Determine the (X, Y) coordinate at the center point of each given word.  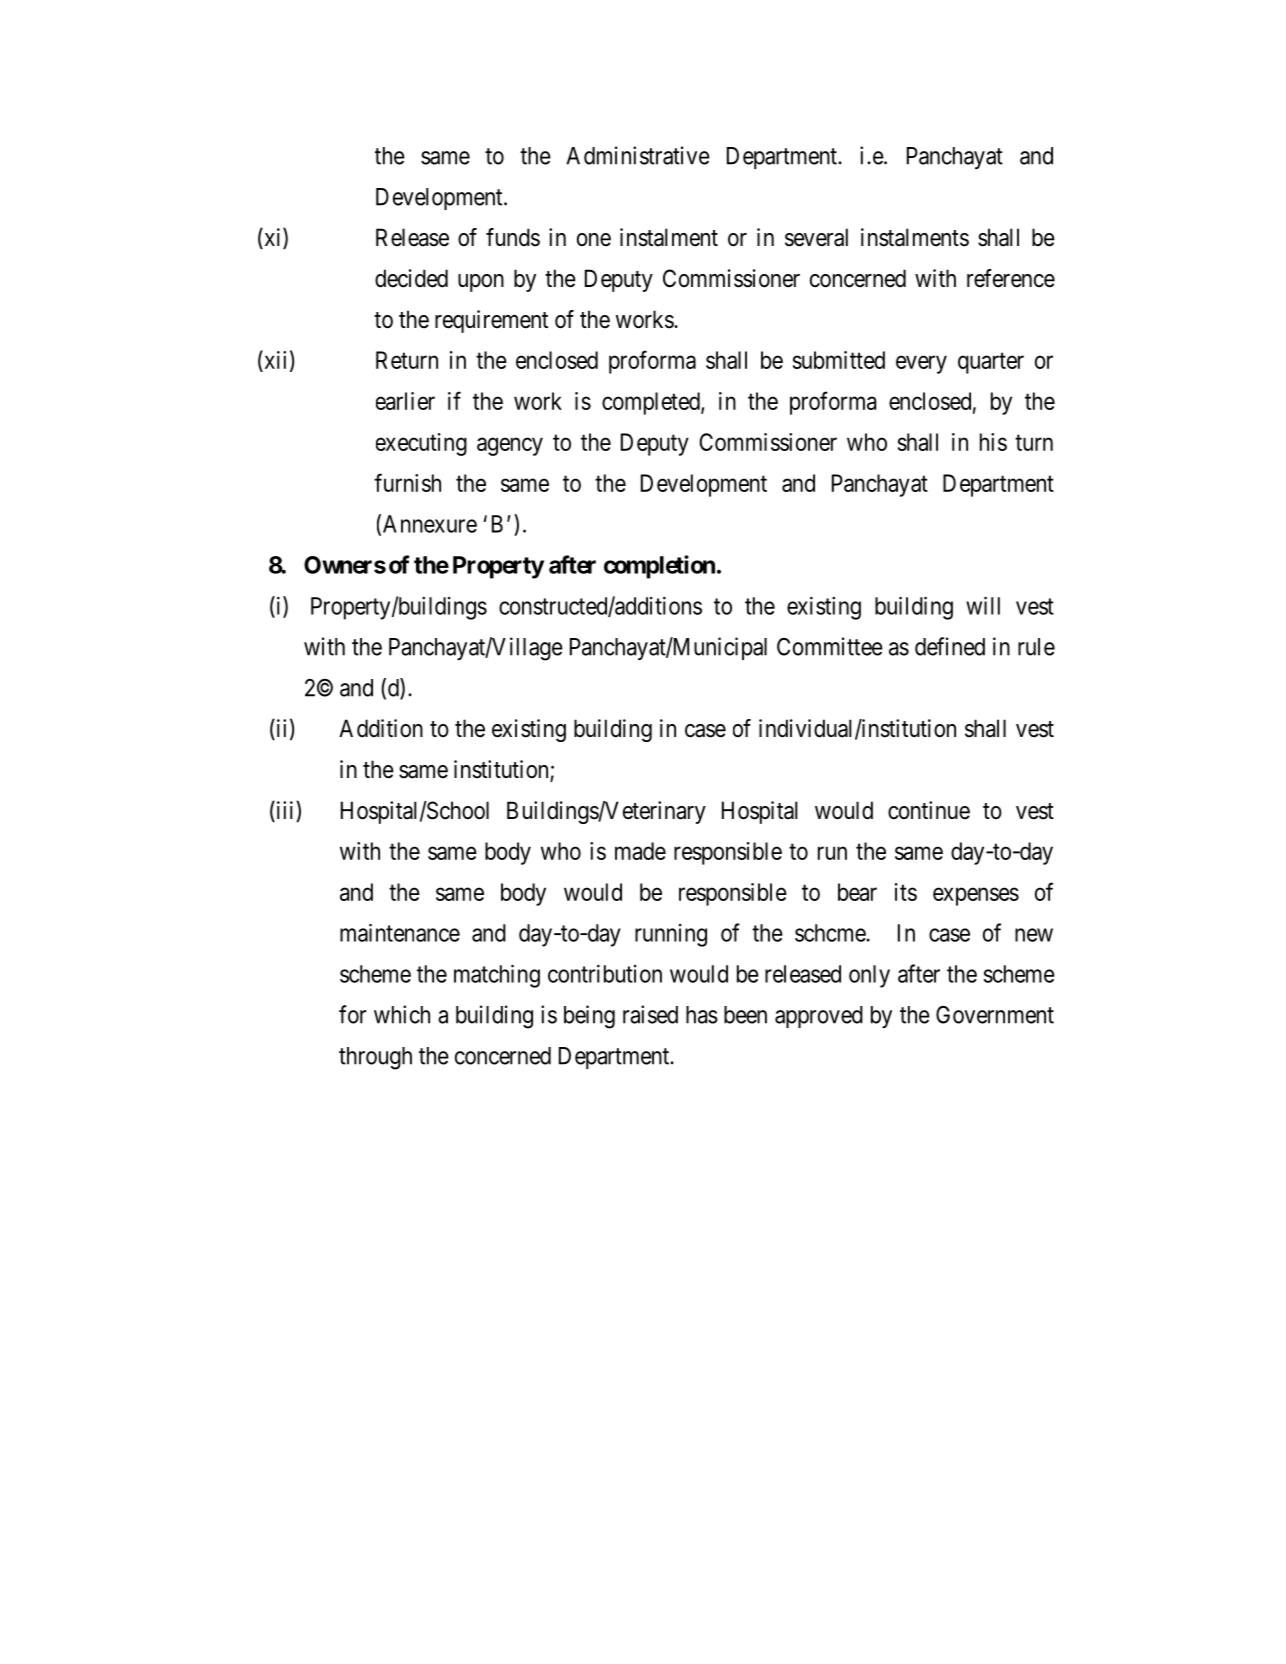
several (816, 237)
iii (285, 809)
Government (995, 1015)
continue (929, 810)
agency (510, 446)
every (921, 364)
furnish (407, 482)
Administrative (638, 155)
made (640, 851)
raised (650, 1014)
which (402, 1014)
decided (411, 278)
